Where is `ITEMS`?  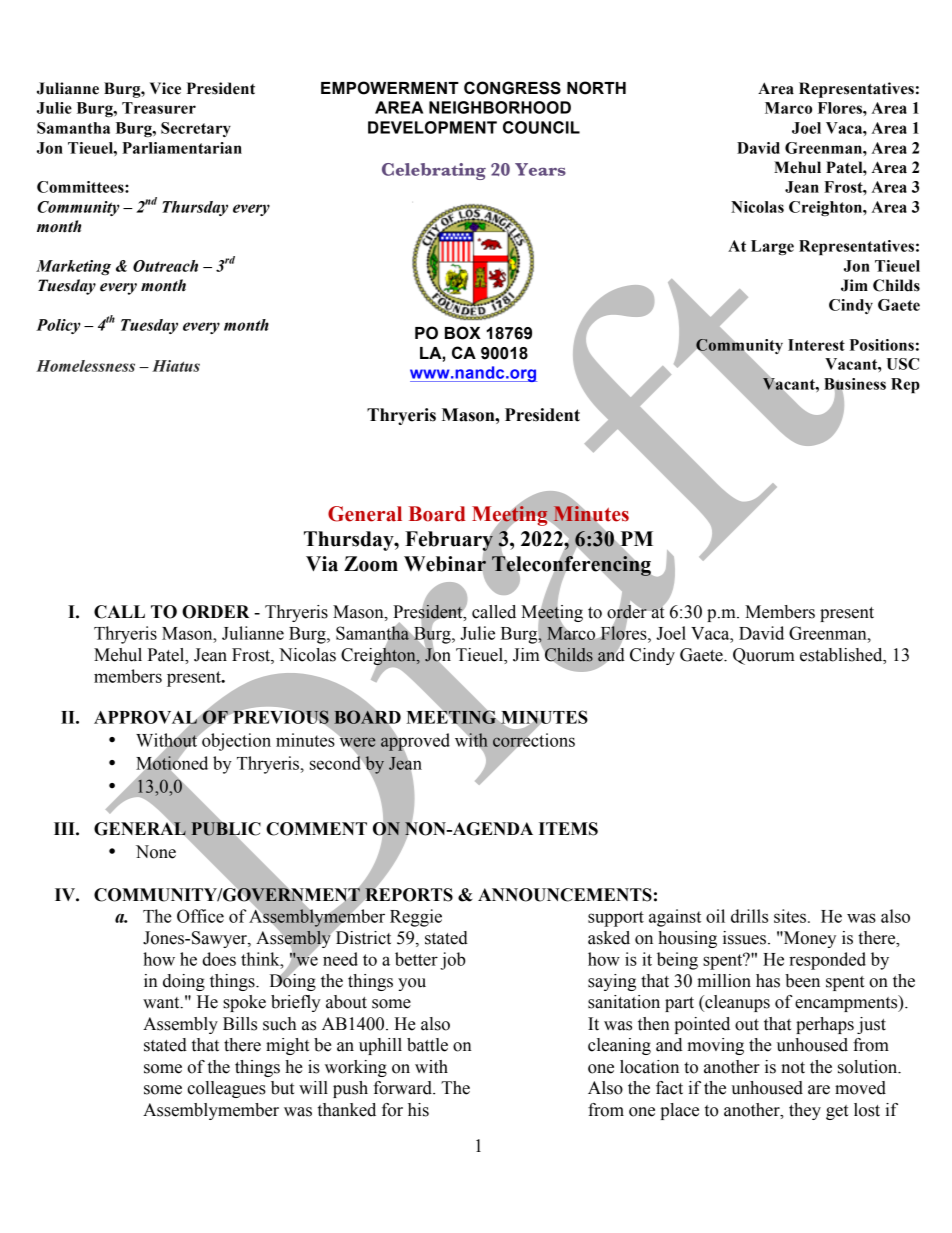 ITEMS is located at coordinates (568, 829).
